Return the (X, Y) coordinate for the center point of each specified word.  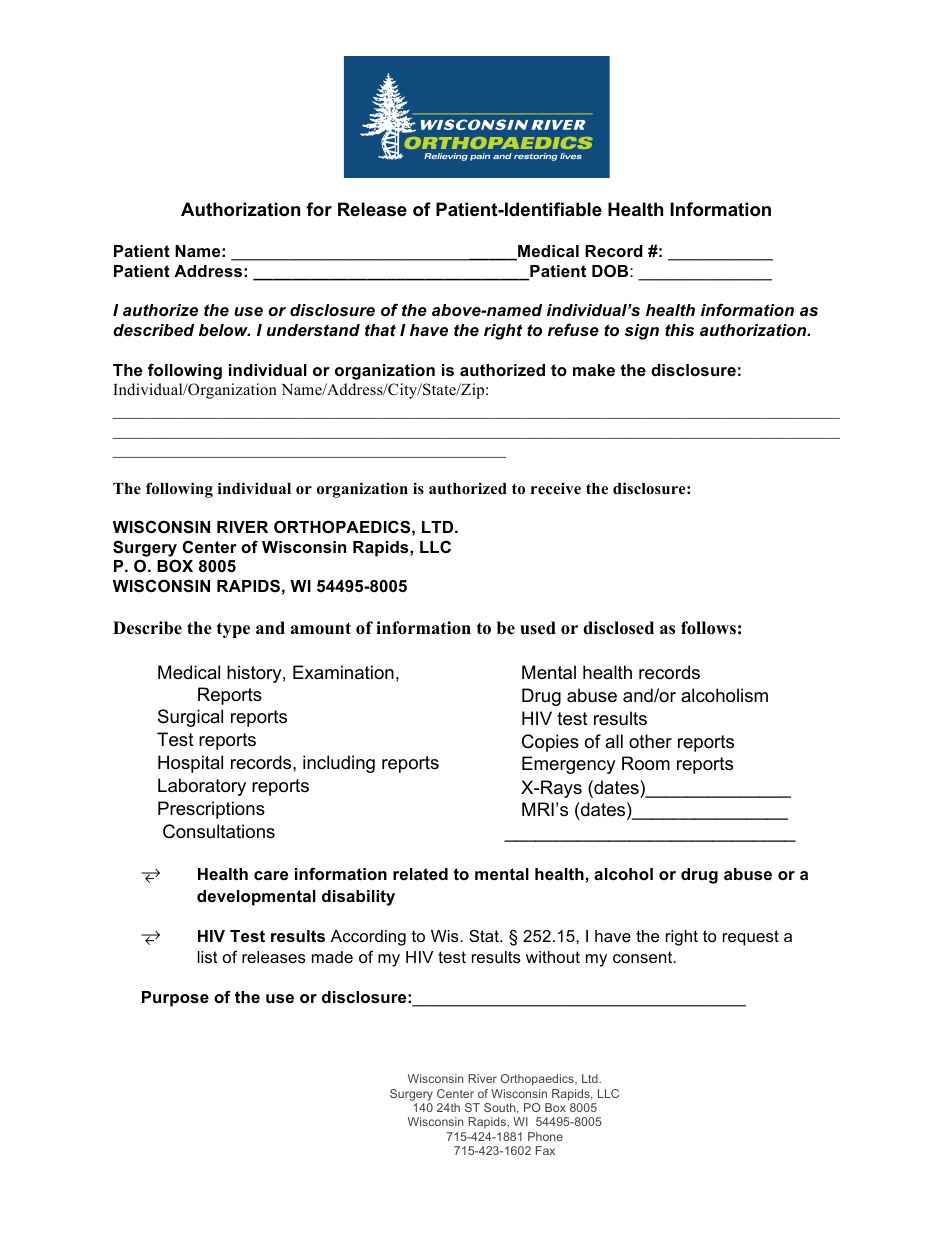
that (380, 330)
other (650, 741)
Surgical (190, 718)
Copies (550, 743)
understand (313, 330)
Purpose (175, 999)
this (679, 330)
